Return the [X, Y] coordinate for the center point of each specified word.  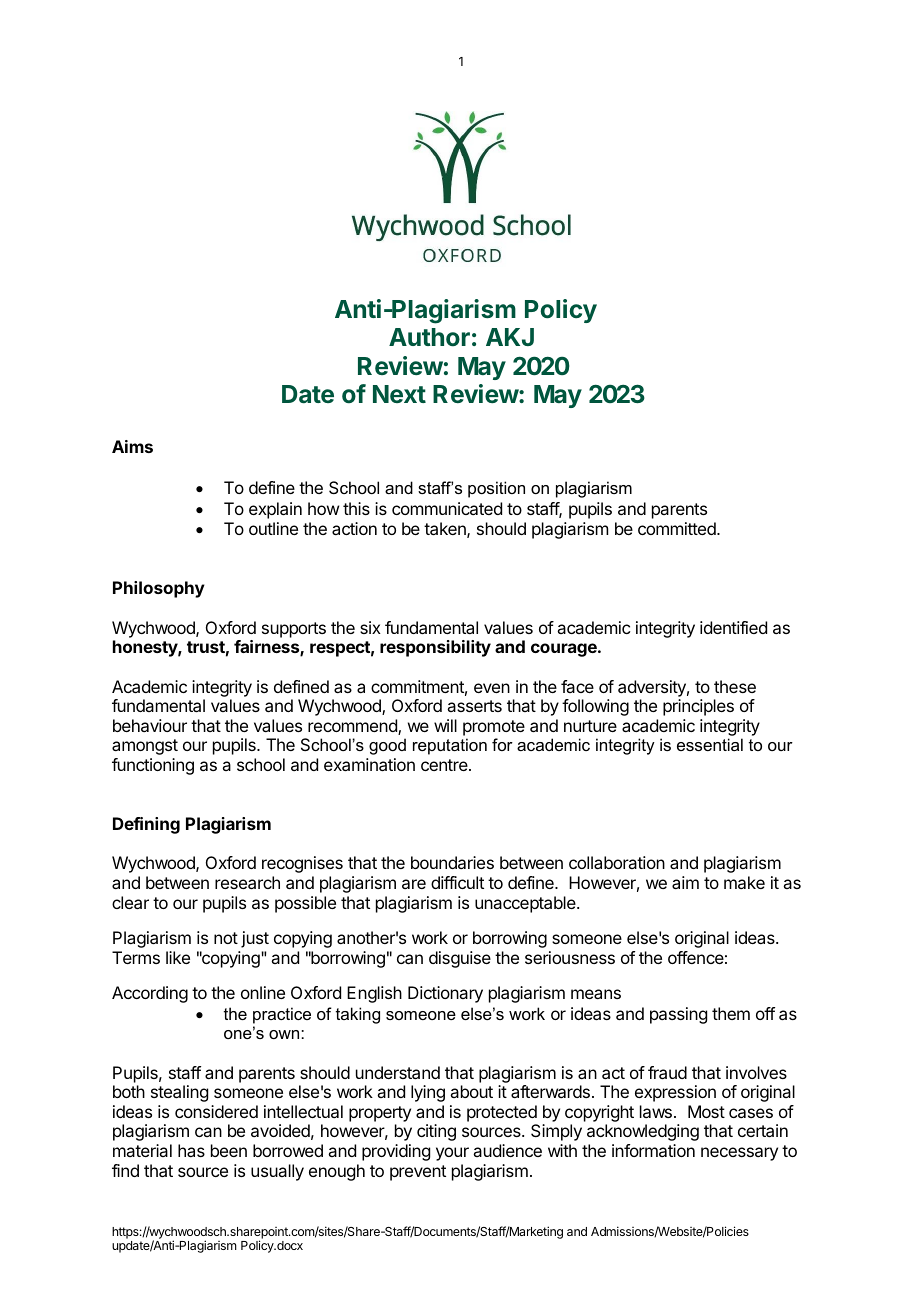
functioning [153, 766]
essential [710, 744]
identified [733, 627]
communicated [447, 508]
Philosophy [159, 589]
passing [678, 1015]
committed [678, 528]
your [452, 1154]
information [653, 1150]
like [178, 957]
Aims [132, 446]
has [191, 1150]
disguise [460, 959]
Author [429, 337]
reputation [450, 746]
